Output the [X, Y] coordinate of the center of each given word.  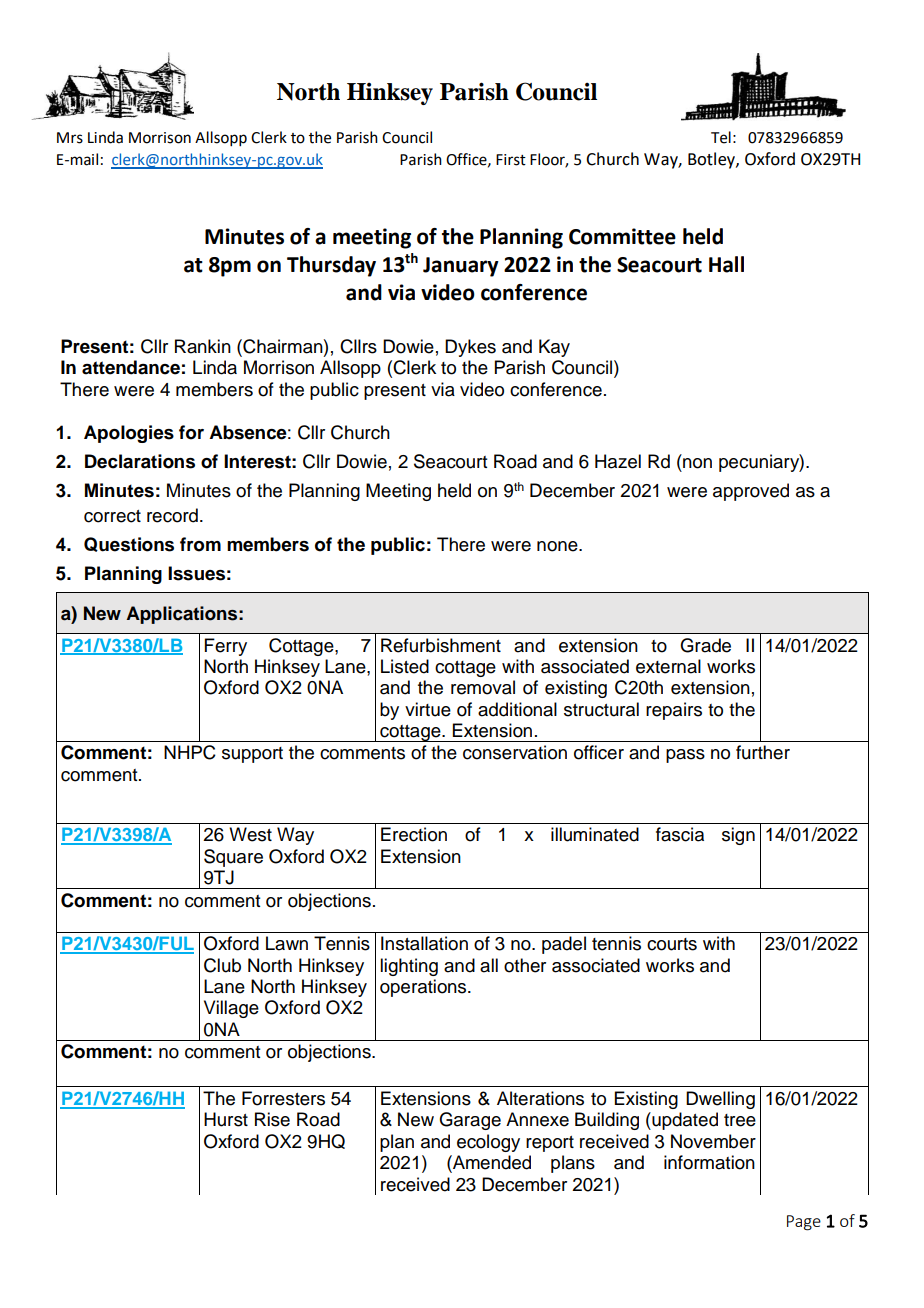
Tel [721, 137]
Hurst [226, 1119]
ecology [488, 1143]
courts [672, 944]
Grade [705, 645]
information [709, 1162]
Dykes [470, 348]
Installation [424, 943]
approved [751, 492]
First [511, 160]
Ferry [226, 647]
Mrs [70, 138]
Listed [405, 666]
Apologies [129, 434]
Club [222, 965]
